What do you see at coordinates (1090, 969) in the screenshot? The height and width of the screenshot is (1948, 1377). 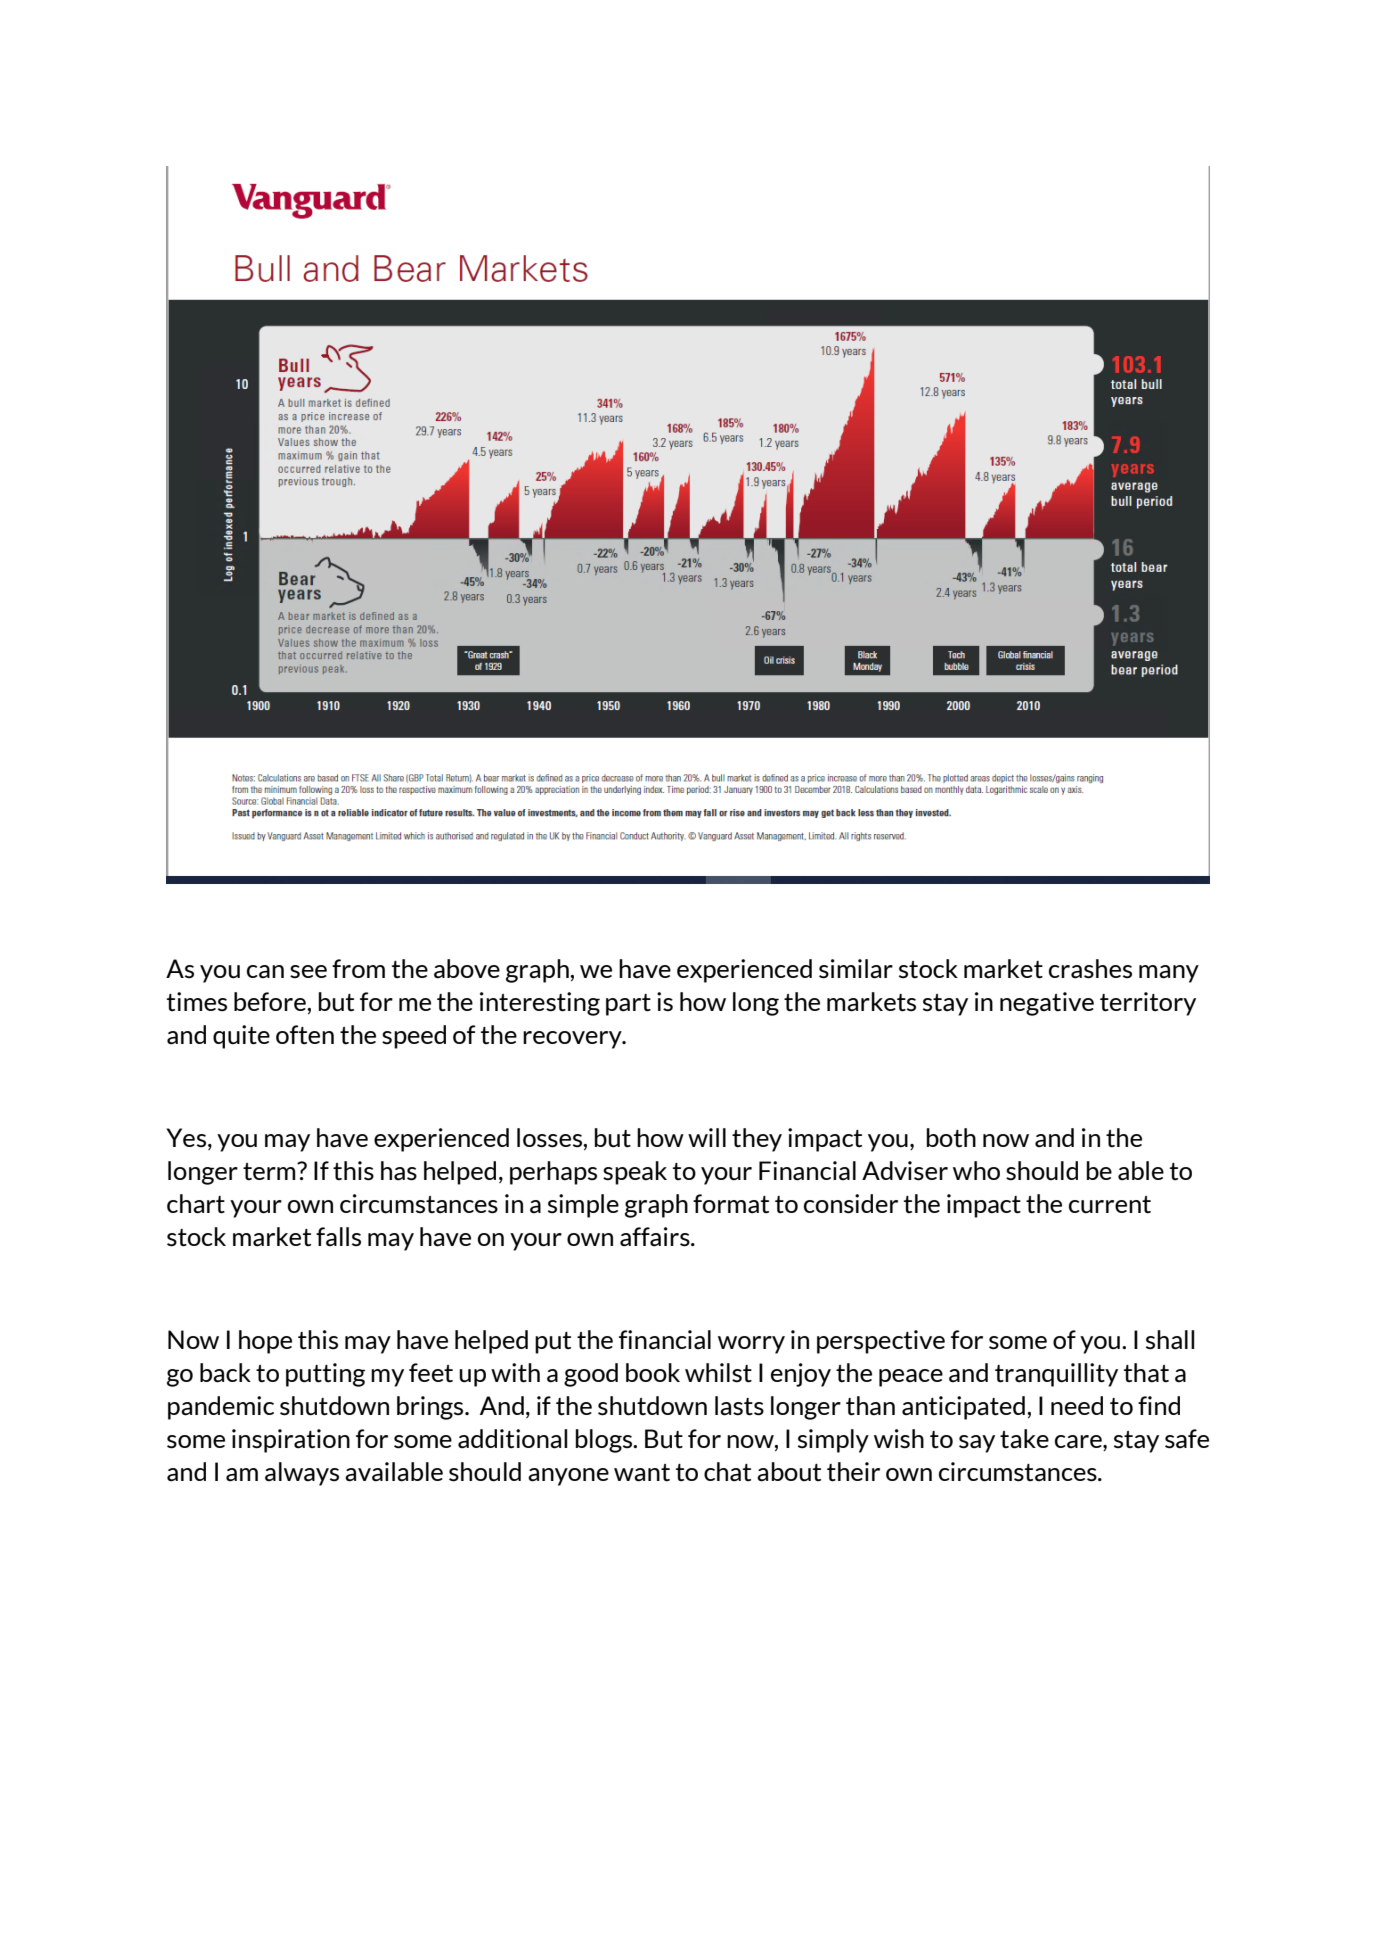 I see `crashes` at bounding box center [1090, 969].
